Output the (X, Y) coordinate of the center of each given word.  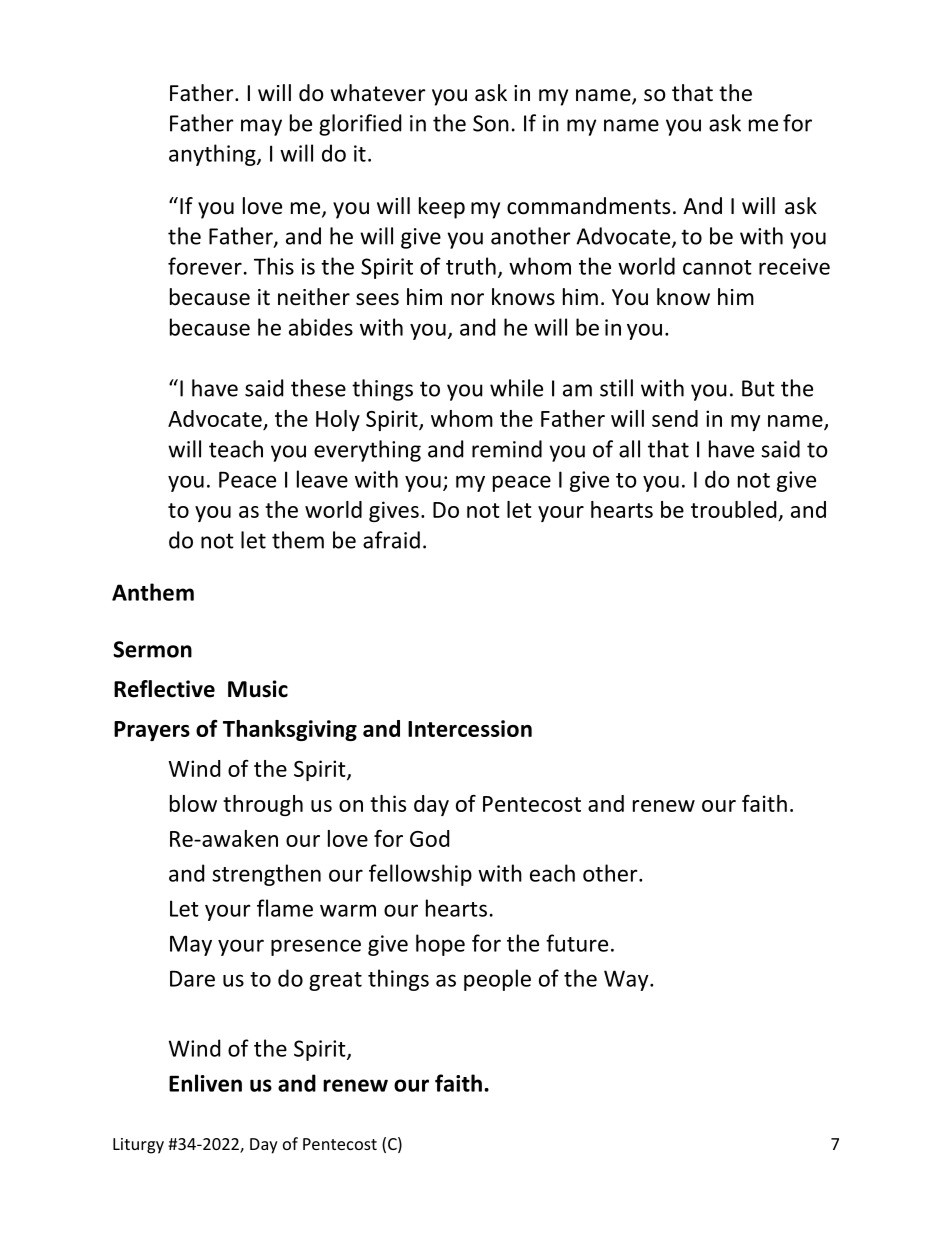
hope (440, 945)
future (577, 943)
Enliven (205, 1083)
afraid (391, 540)
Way (627, 980)
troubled (735, 511)
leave (322, 479)
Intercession (470, 728)
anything (213, 155)
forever (205, 266)
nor (467, 299)
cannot (717, 267)
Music (258, 689)
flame (285, 908)
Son (491, 123)
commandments (588, 206)
